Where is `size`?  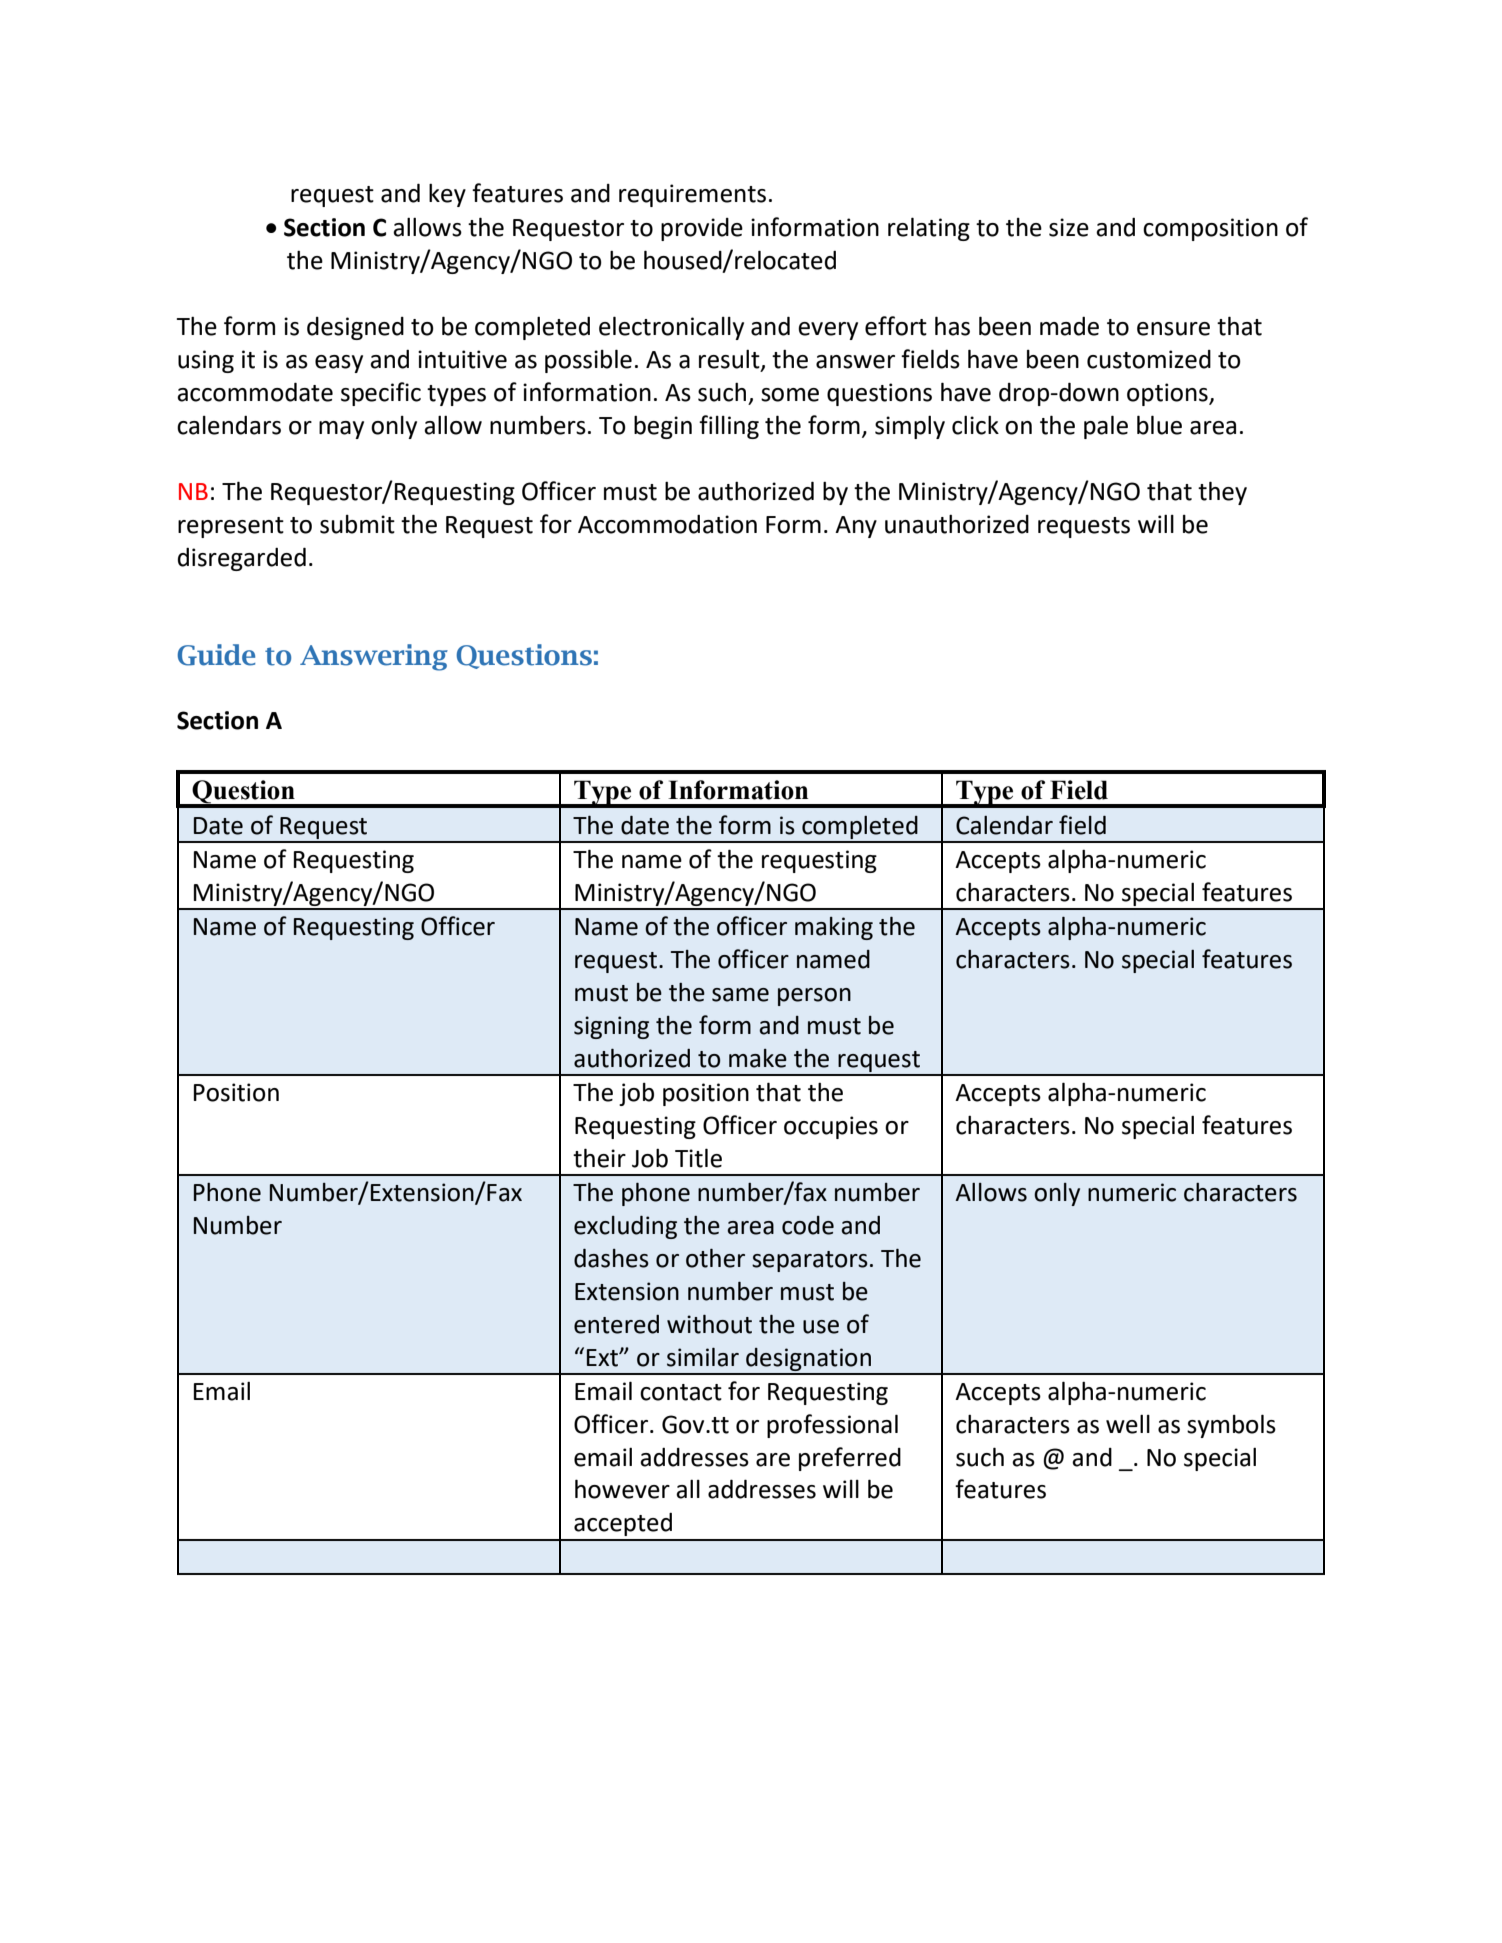 size is located at coordinates (1069, 227).
